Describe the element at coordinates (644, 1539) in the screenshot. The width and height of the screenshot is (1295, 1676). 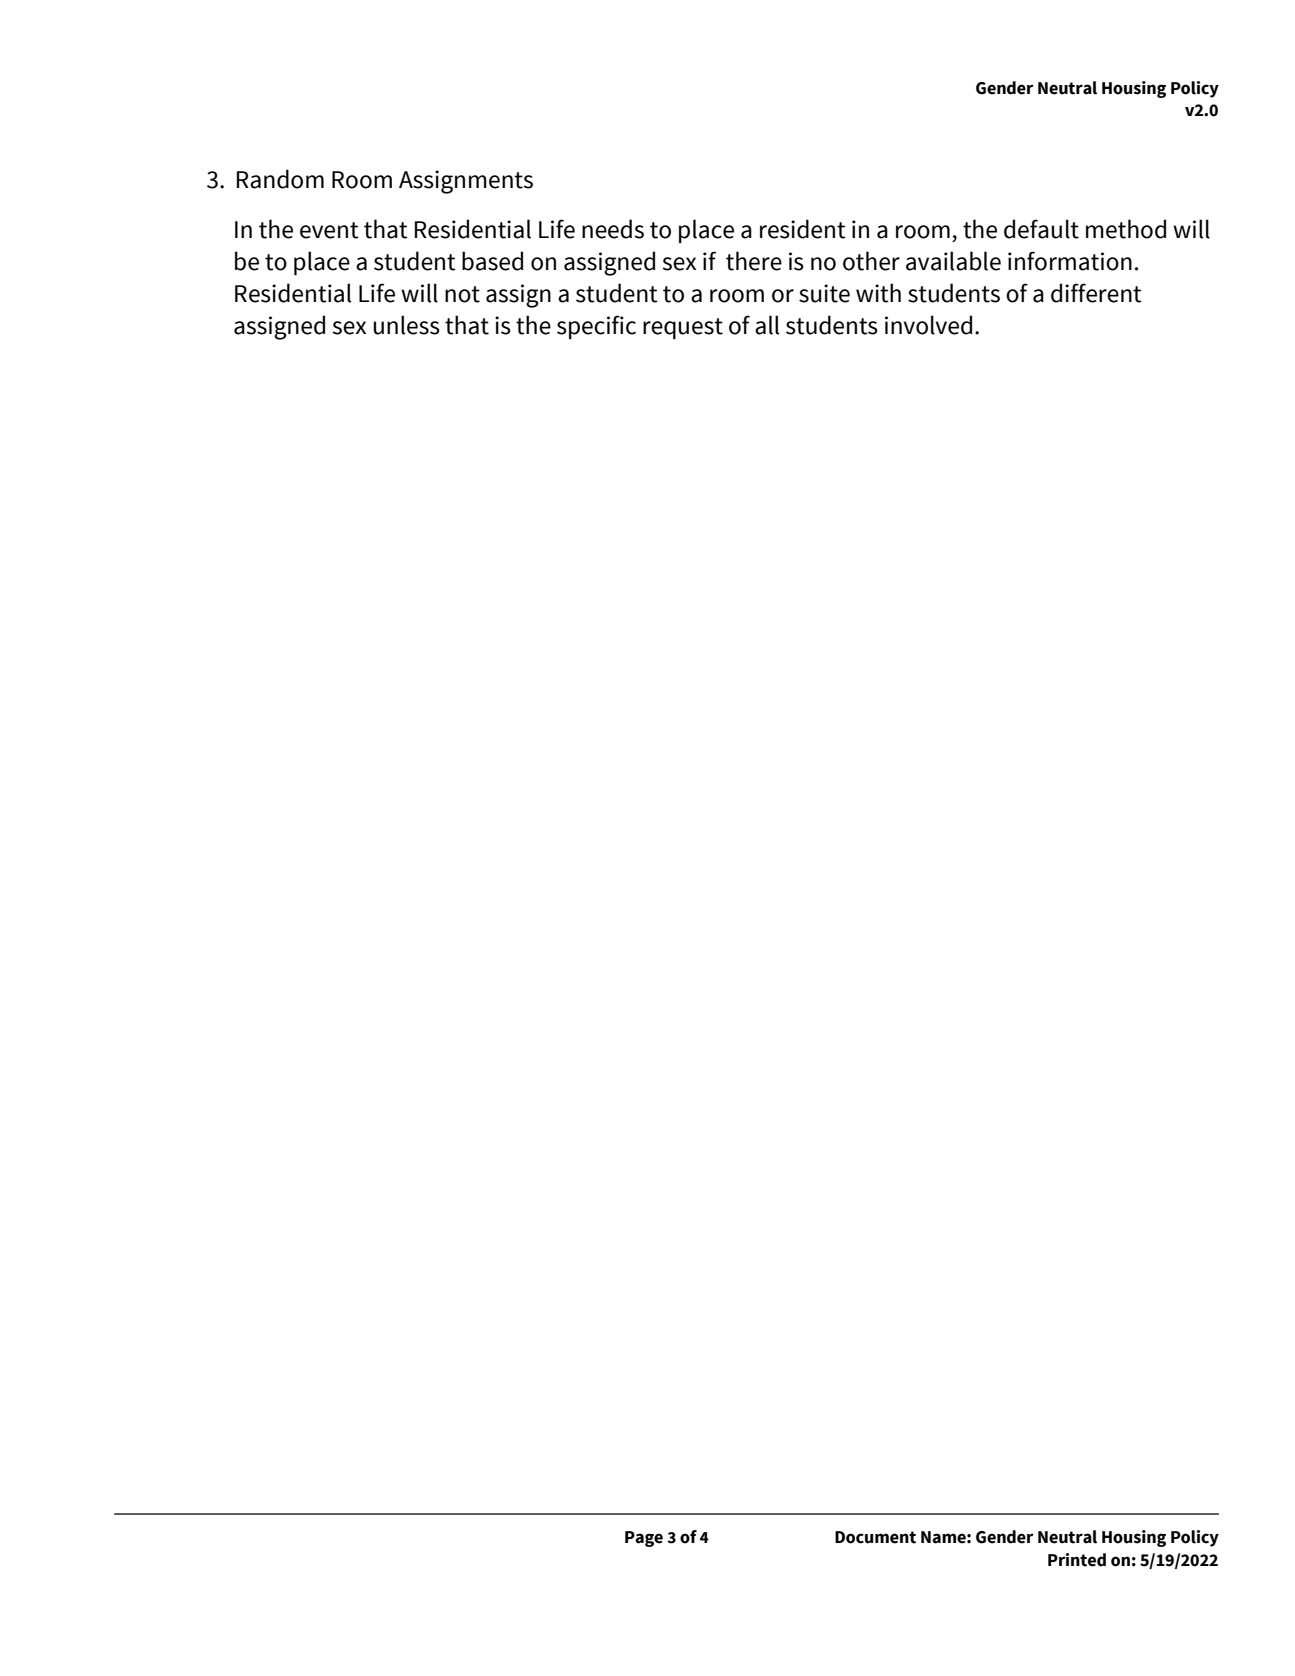
I see `Page` at that location.
